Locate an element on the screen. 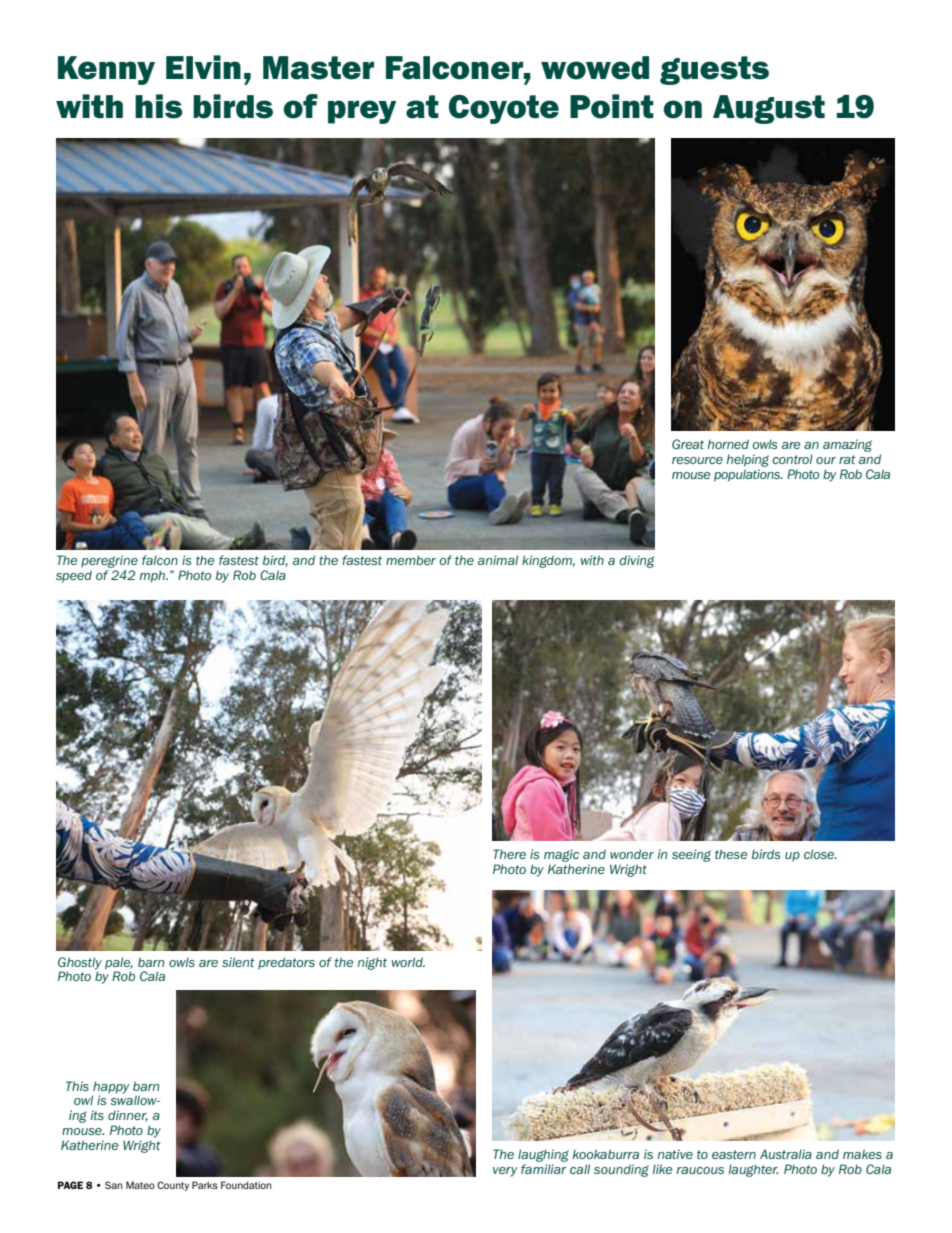 This screenshot has height=1233, width=952. There is located at coordinates (509, 854).
